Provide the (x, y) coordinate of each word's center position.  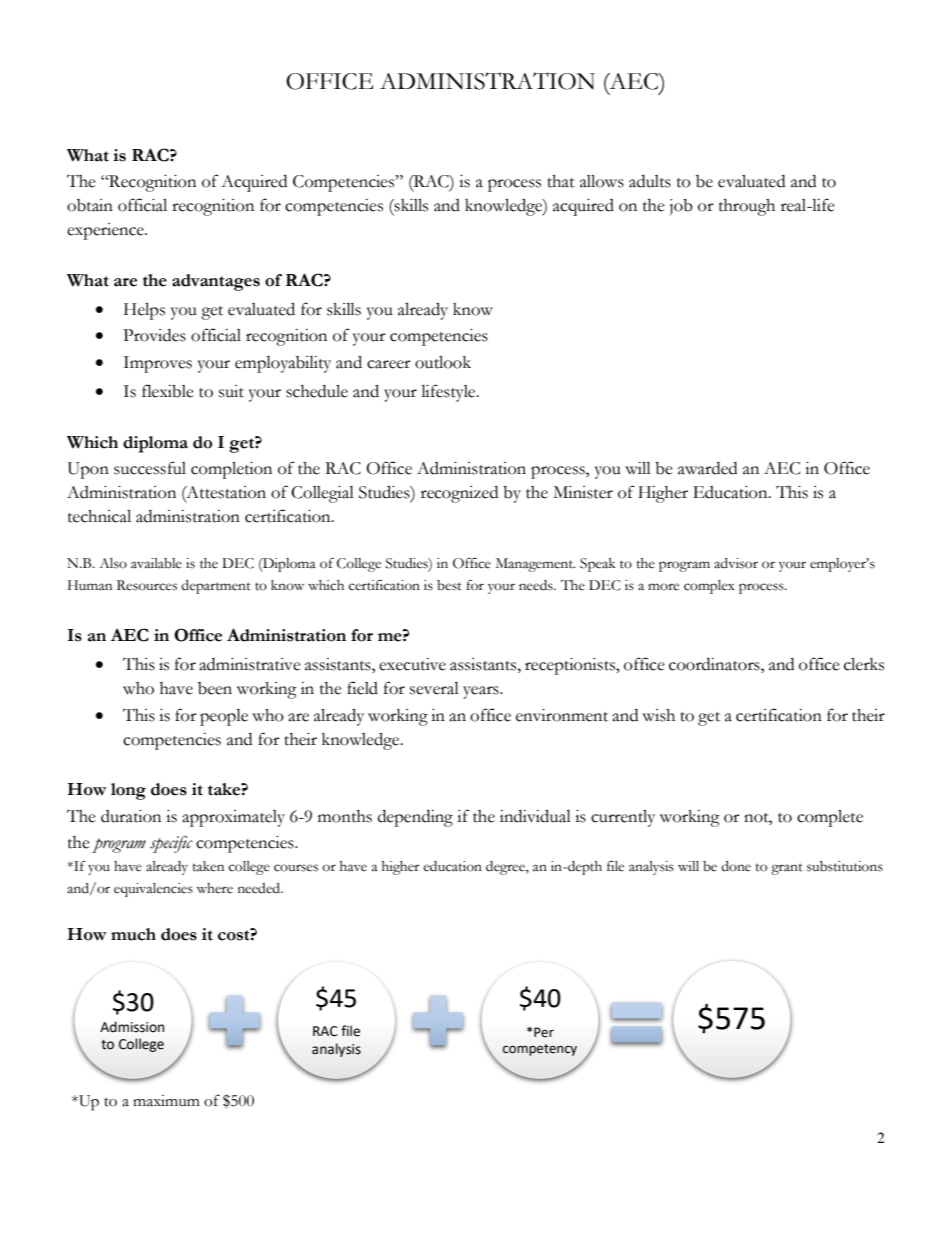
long (128, 791)
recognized (459, 494)
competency (540, 1050)
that (561, 181)
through (747, 207)
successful (150, 468)
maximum (166, 1101)
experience (106, 231)
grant (787, 869)
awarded (707, 468)
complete (830, 818)
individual (535, 816)
